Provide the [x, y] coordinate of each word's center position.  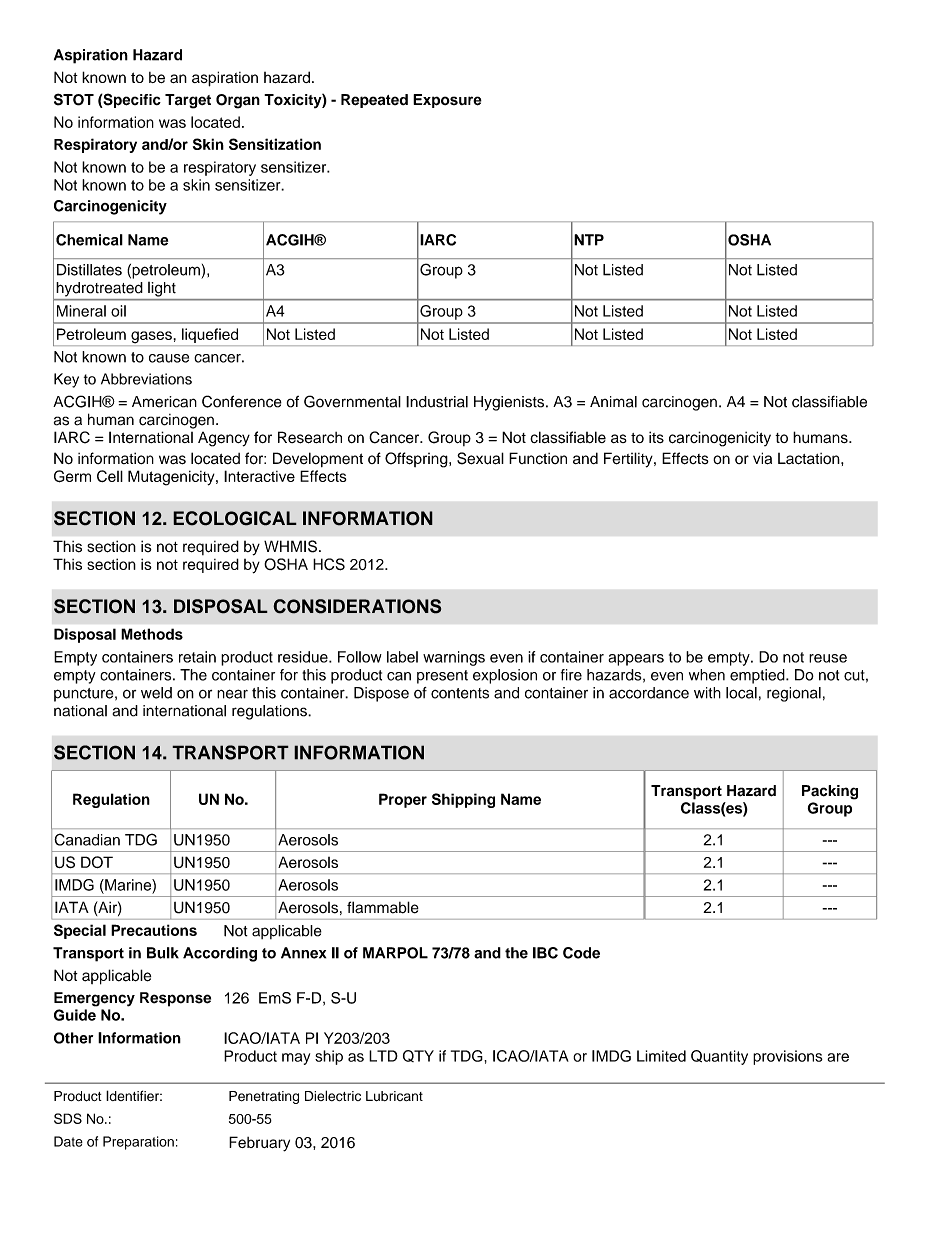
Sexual [480, 458]
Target [188, 101]
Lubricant [394, 1096]
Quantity [719, 1057]
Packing [830, 792]
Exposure [447, 101]
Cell [110, 476]
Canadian [87, 839]
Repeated [374, 101]
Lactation [810, 459]
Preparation [138, 1143]
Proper [403, 800]
